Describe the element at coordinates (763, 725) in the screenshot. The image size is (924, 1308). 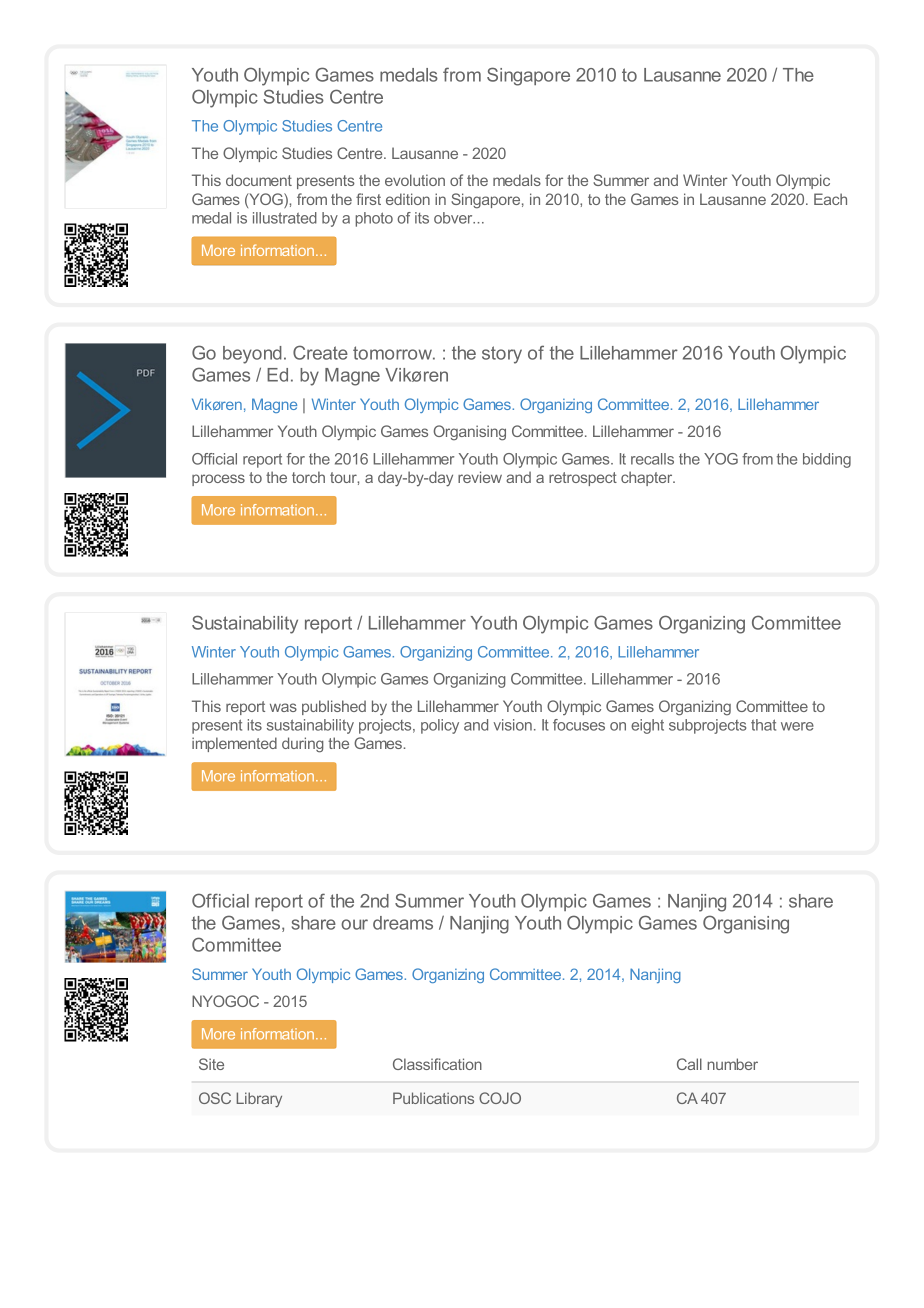
I see `that` at that location.
